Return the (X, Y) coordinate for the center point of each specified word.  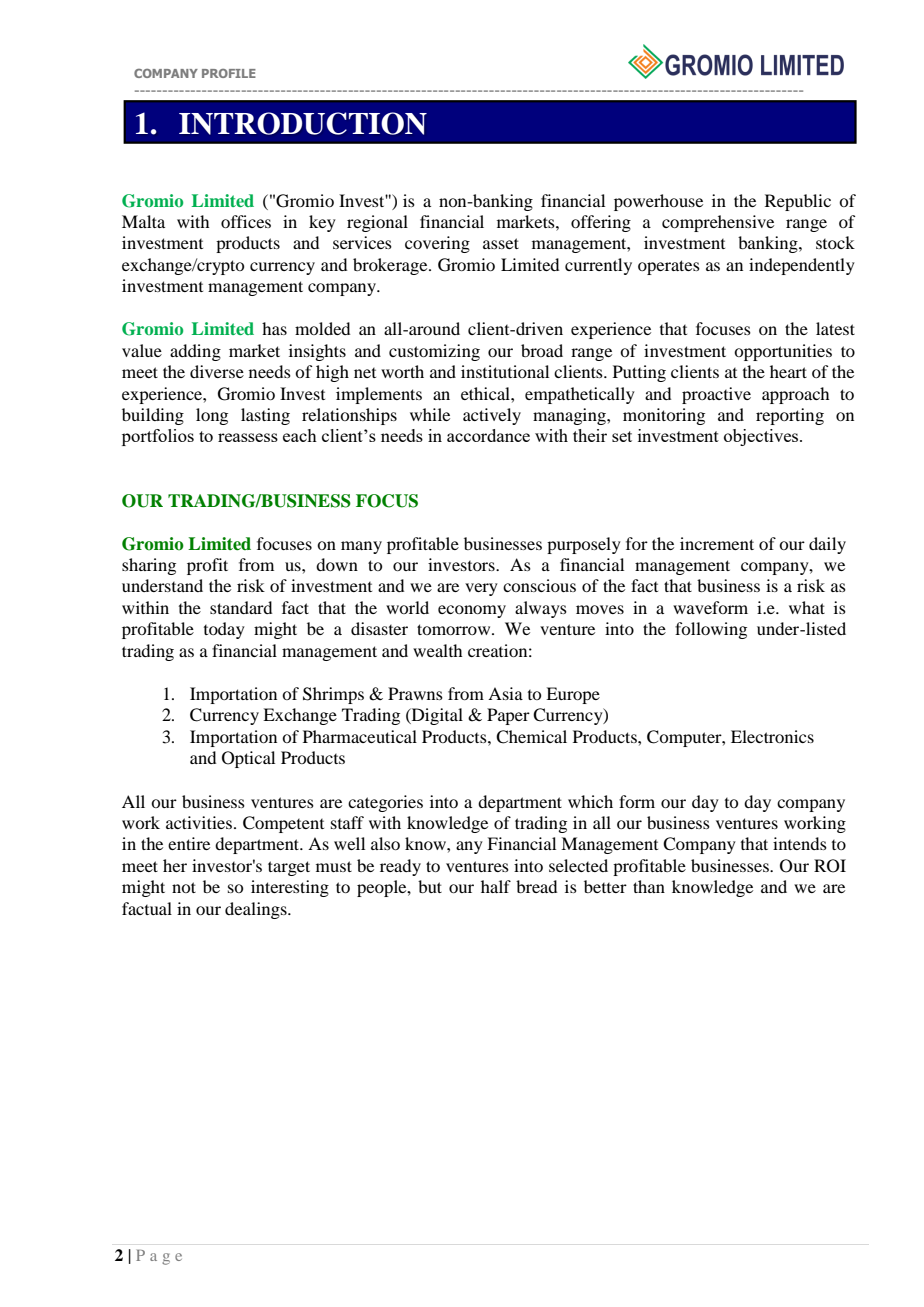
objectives (762, 437)
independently (802, 266)
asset (501, 243)
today (224, 630)
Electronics (772, 736)
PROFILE (229, 73)
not (184, 887)
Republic (798, 202)
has (274, 328)
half (496, 886)
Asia (505, 693)
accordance (488, 435)
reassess (248, 437)
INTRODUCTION (303, 123)
